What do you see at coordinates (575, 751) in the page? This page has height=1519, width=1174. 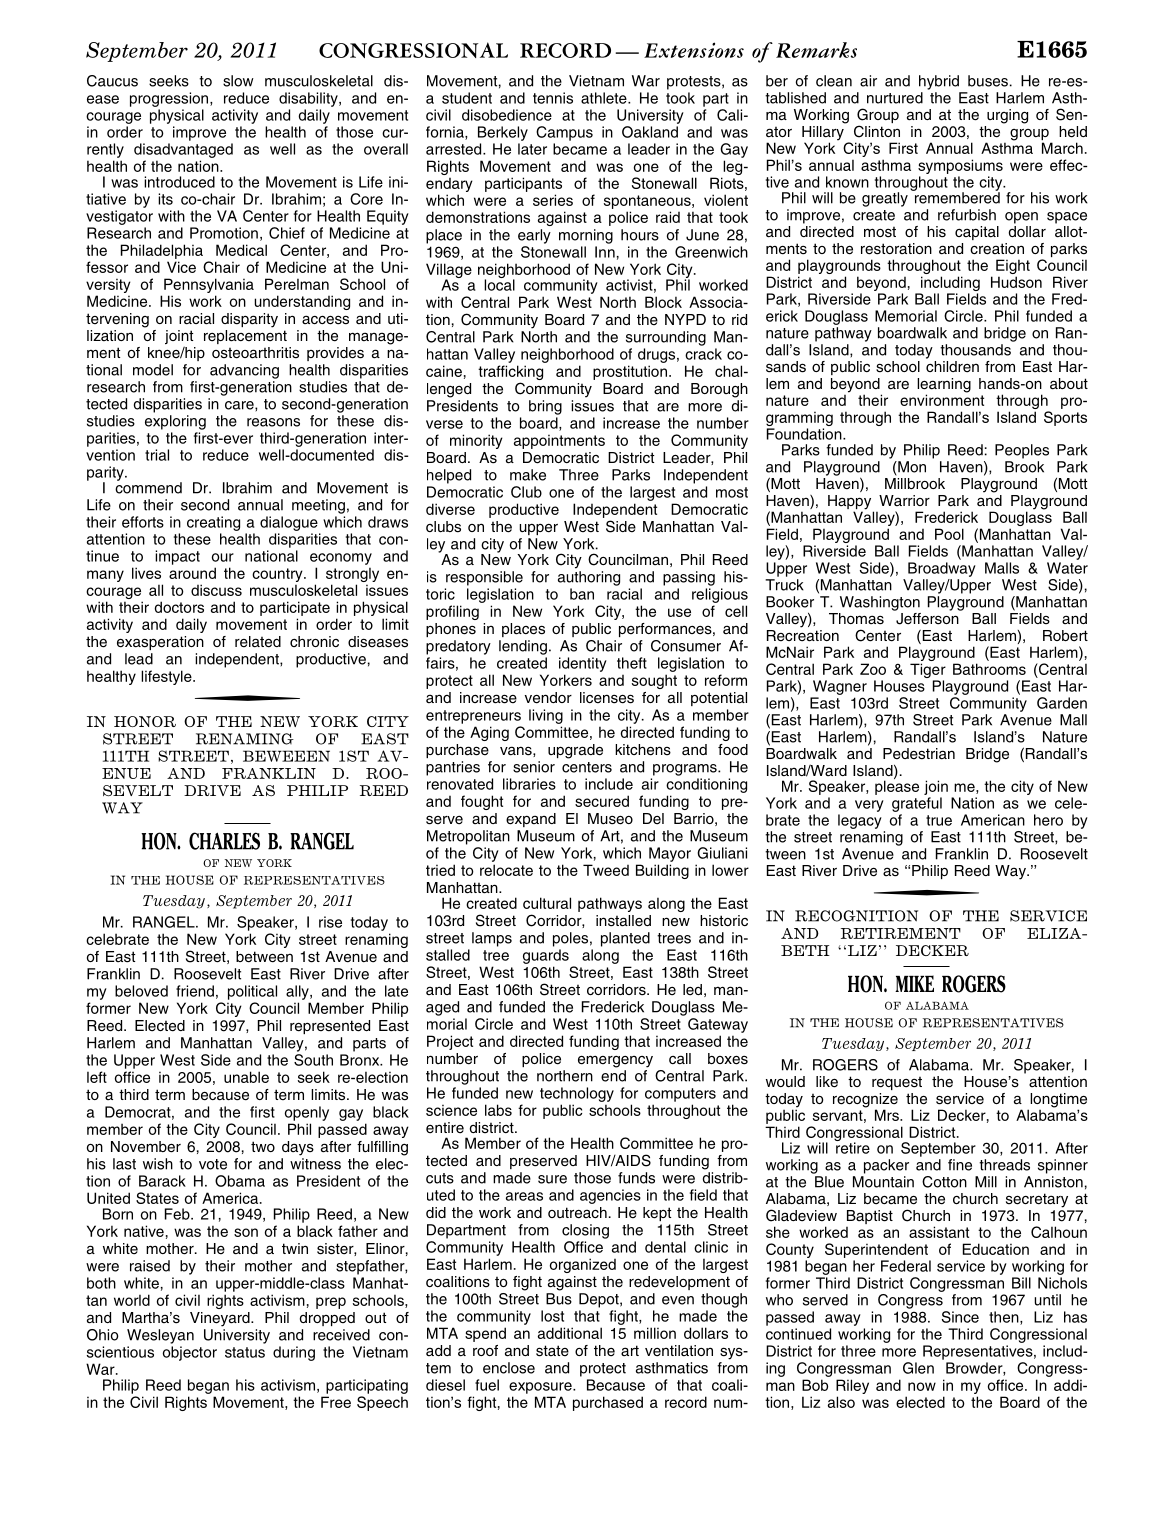 I see `upgrade` at bounding box center [575, 751].
